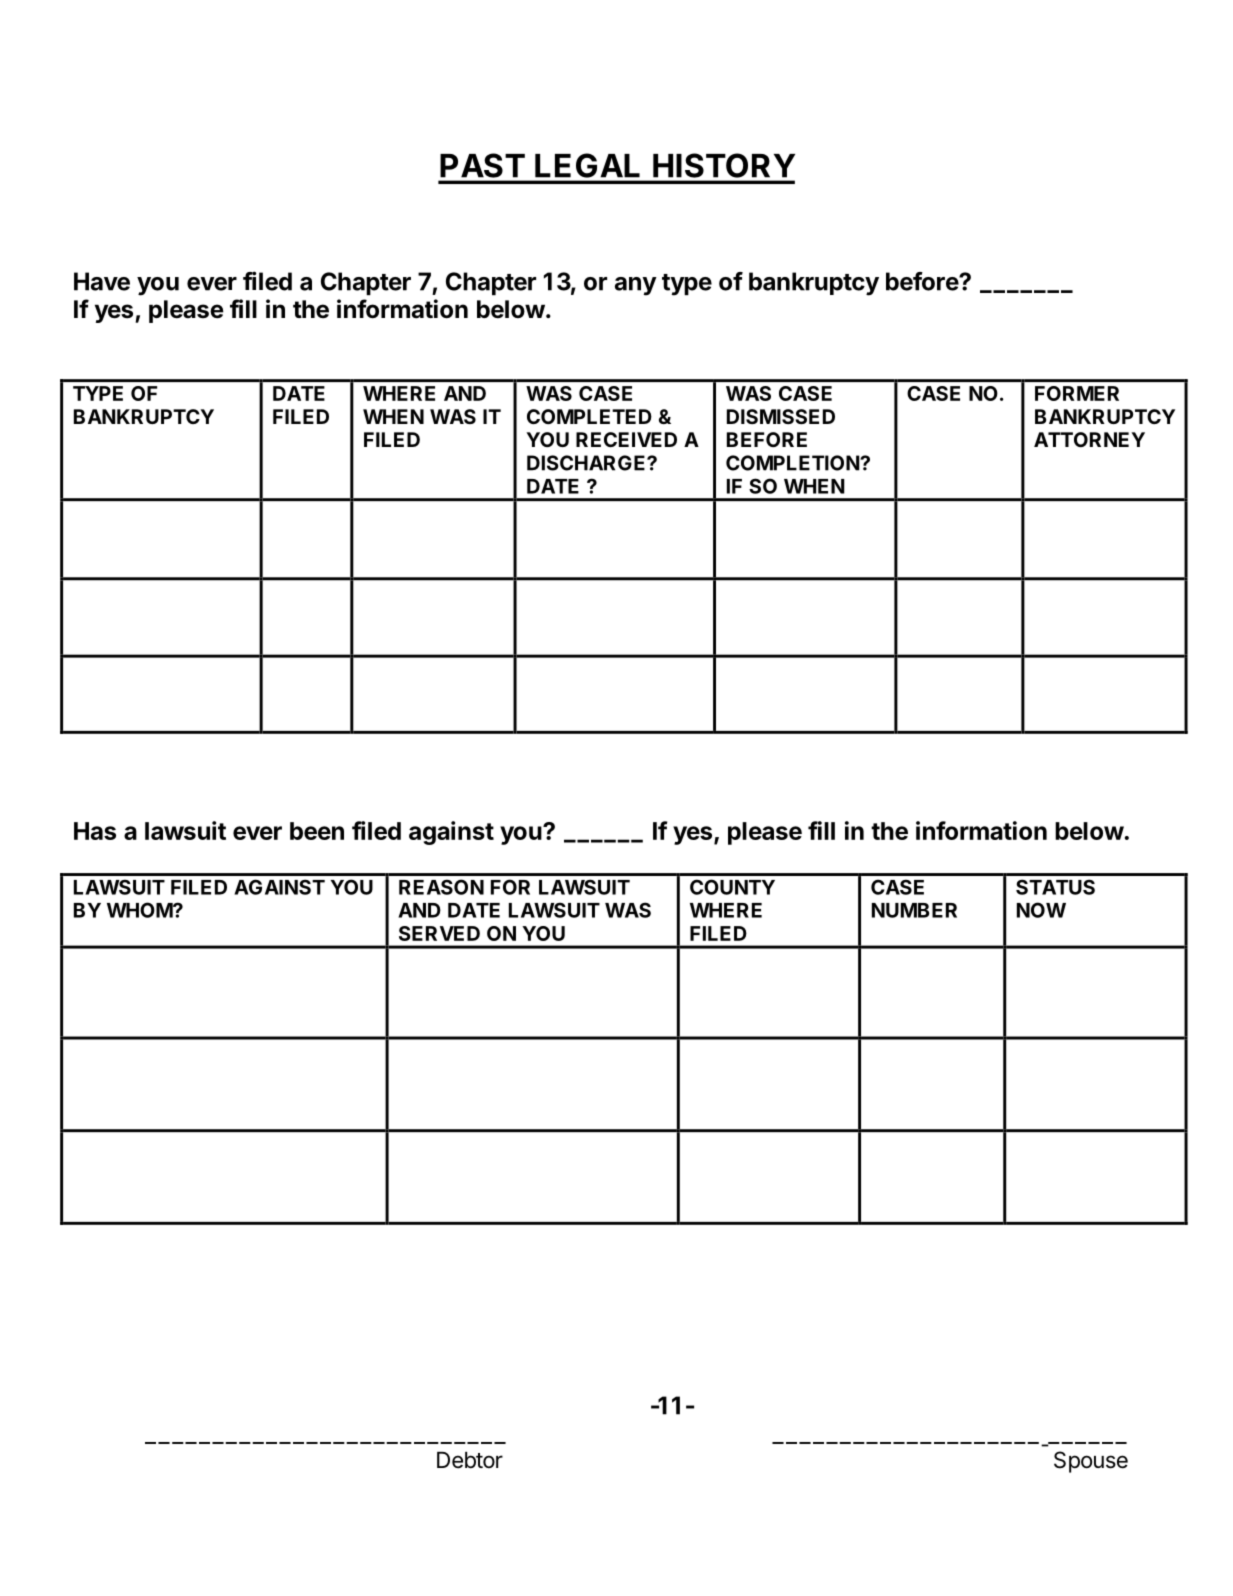  I want to click on SERVED, so click(439, 933).
